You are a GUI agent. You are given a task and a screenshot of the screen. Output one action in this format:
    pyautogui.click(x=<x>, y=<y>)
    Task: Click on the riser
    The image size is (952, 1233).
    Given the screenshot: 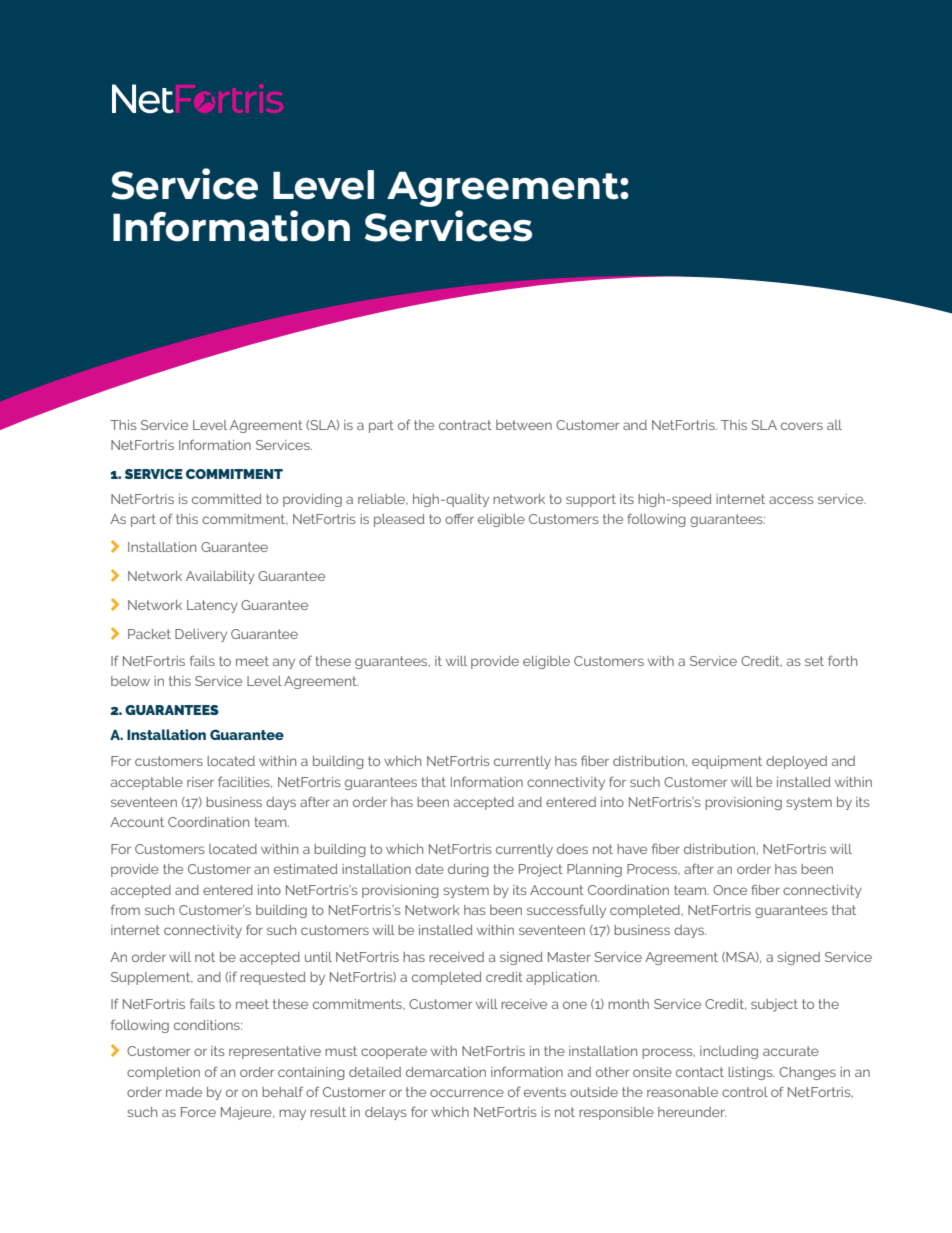 What is the action you would take?
    pyautogui.click(x=200, y=782)
